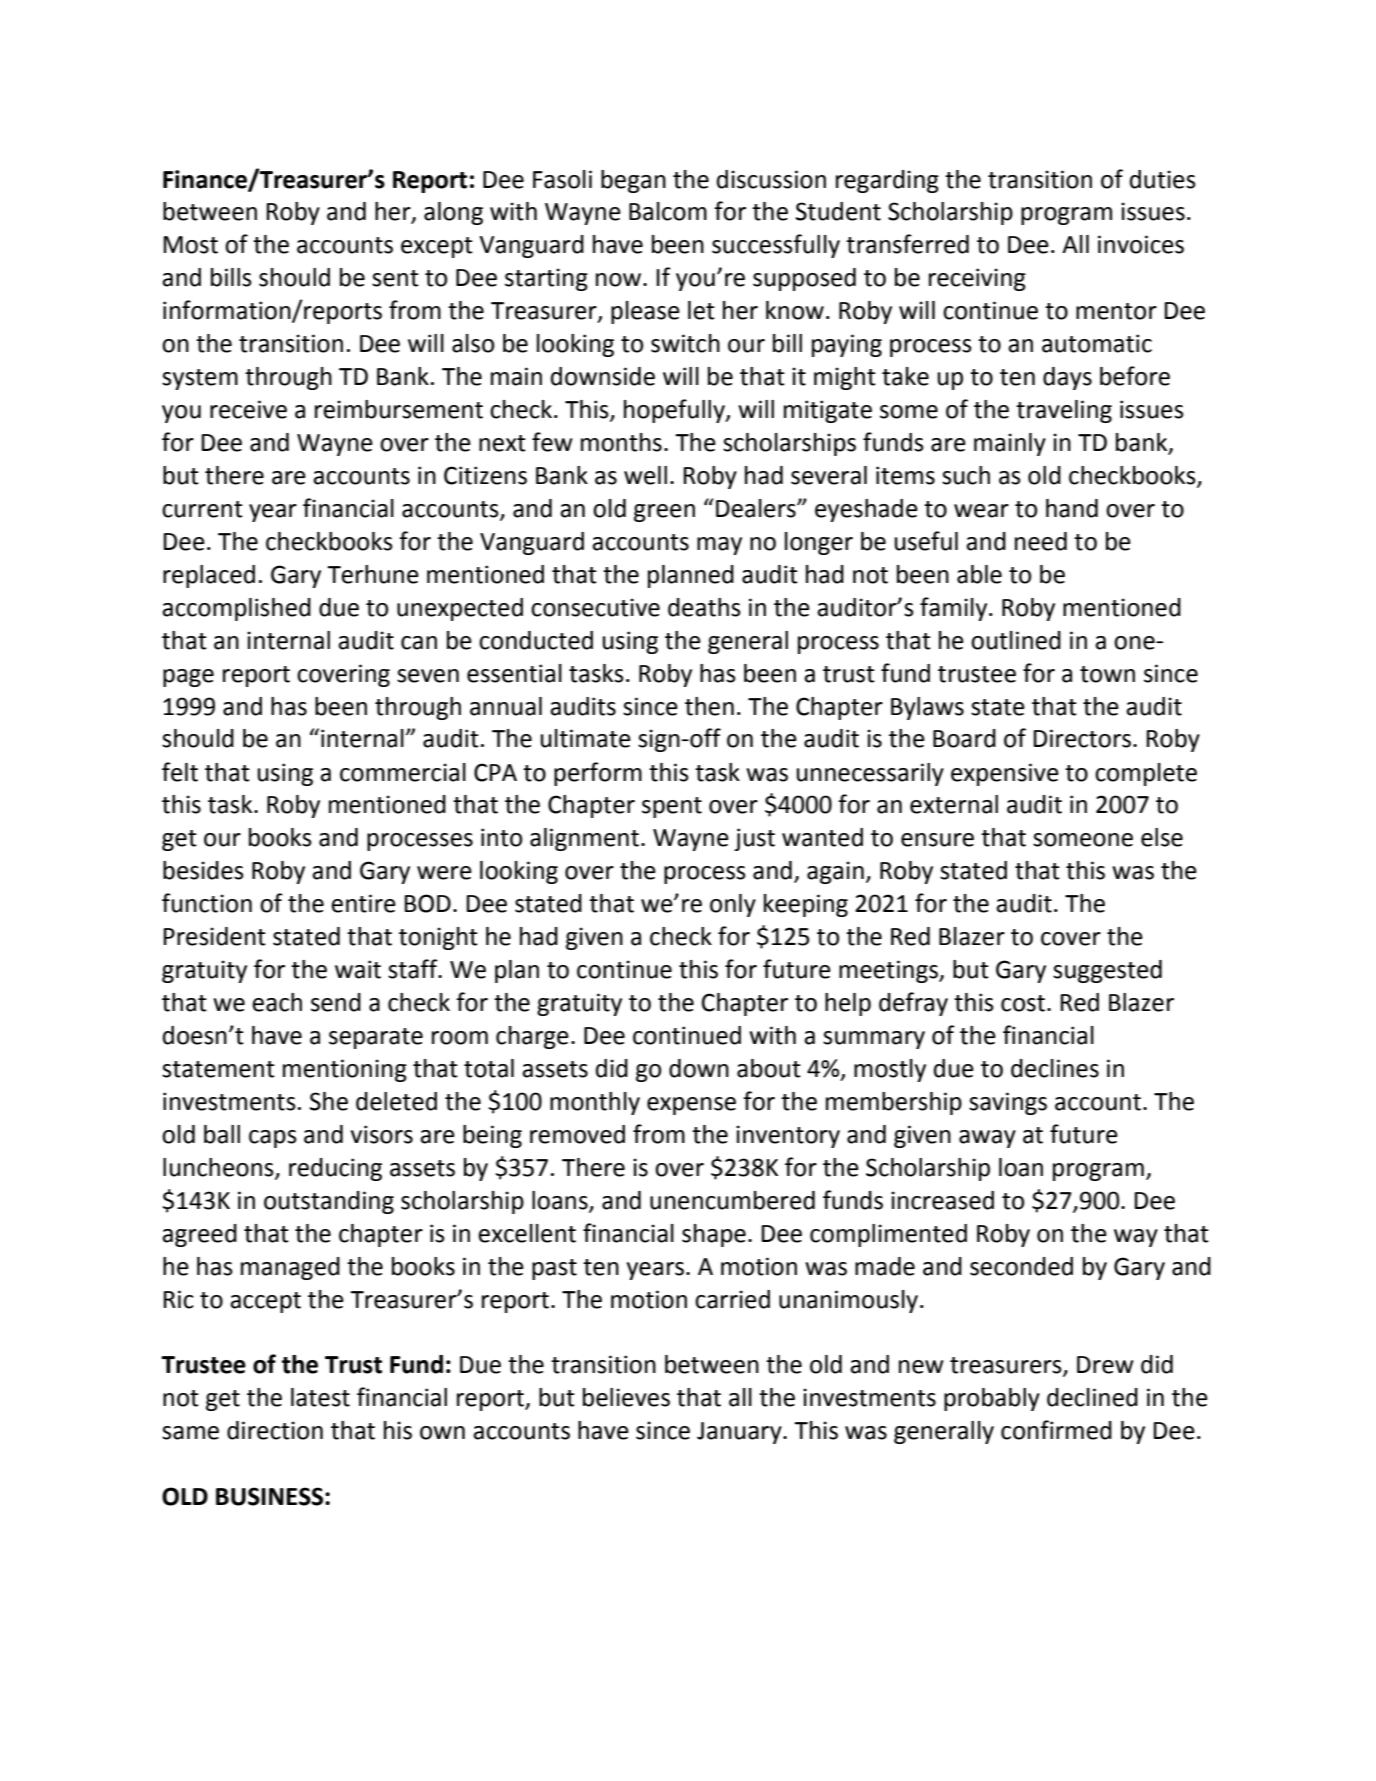 This screenshot has width=1376, height=1781. I want to click on latest, so click(320, 1397).
